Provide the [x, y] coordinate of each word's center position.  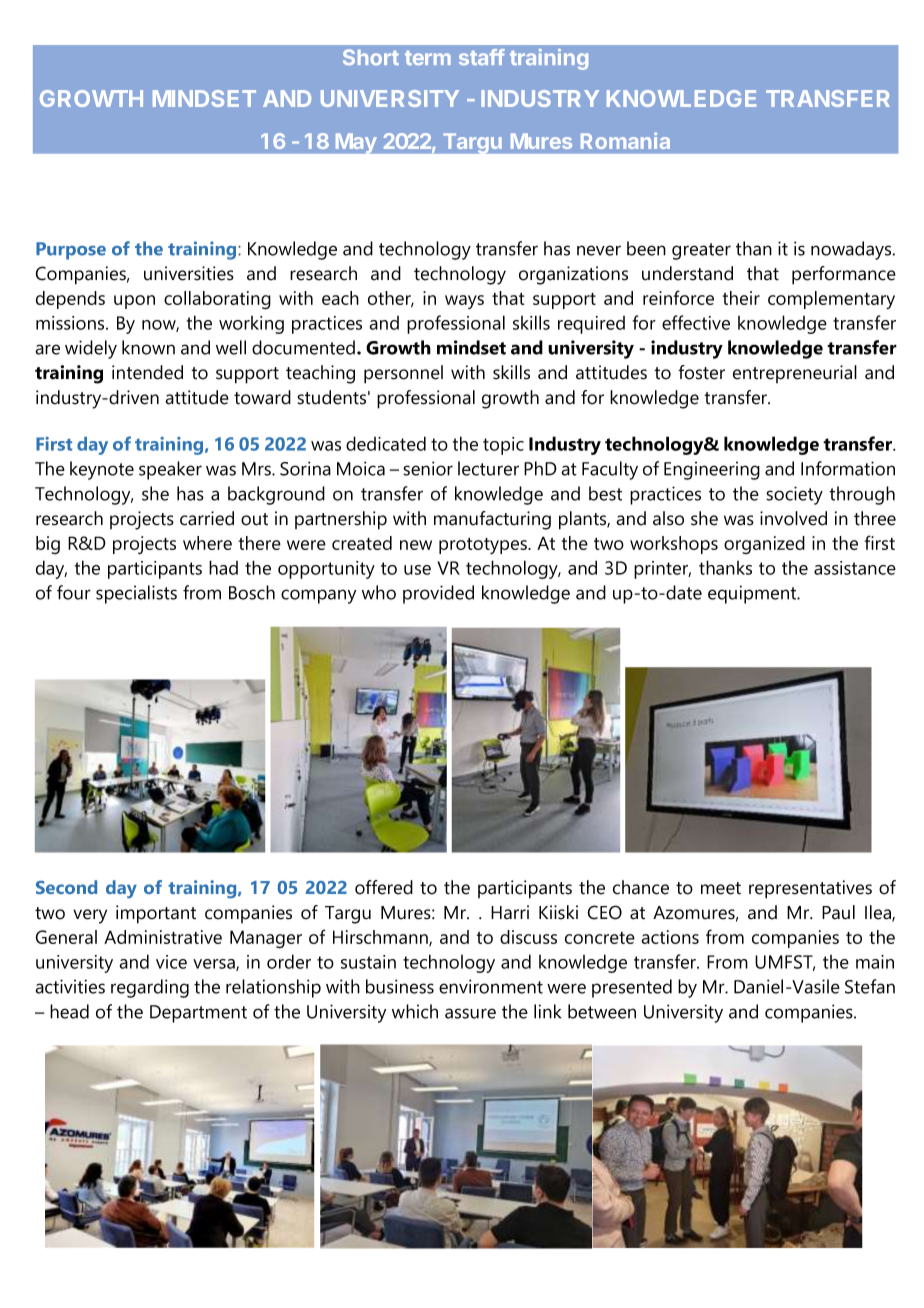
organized [764, 545]
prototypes [484, 546]
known [148, 347]
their [741, 298]
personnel [403, 374]
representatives [810, 889]
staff [482, 57]
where [207, 543]
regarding [150, 988]
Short [371, 57]
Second [66, 887]
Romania [625, 140]
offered [384, 887]
